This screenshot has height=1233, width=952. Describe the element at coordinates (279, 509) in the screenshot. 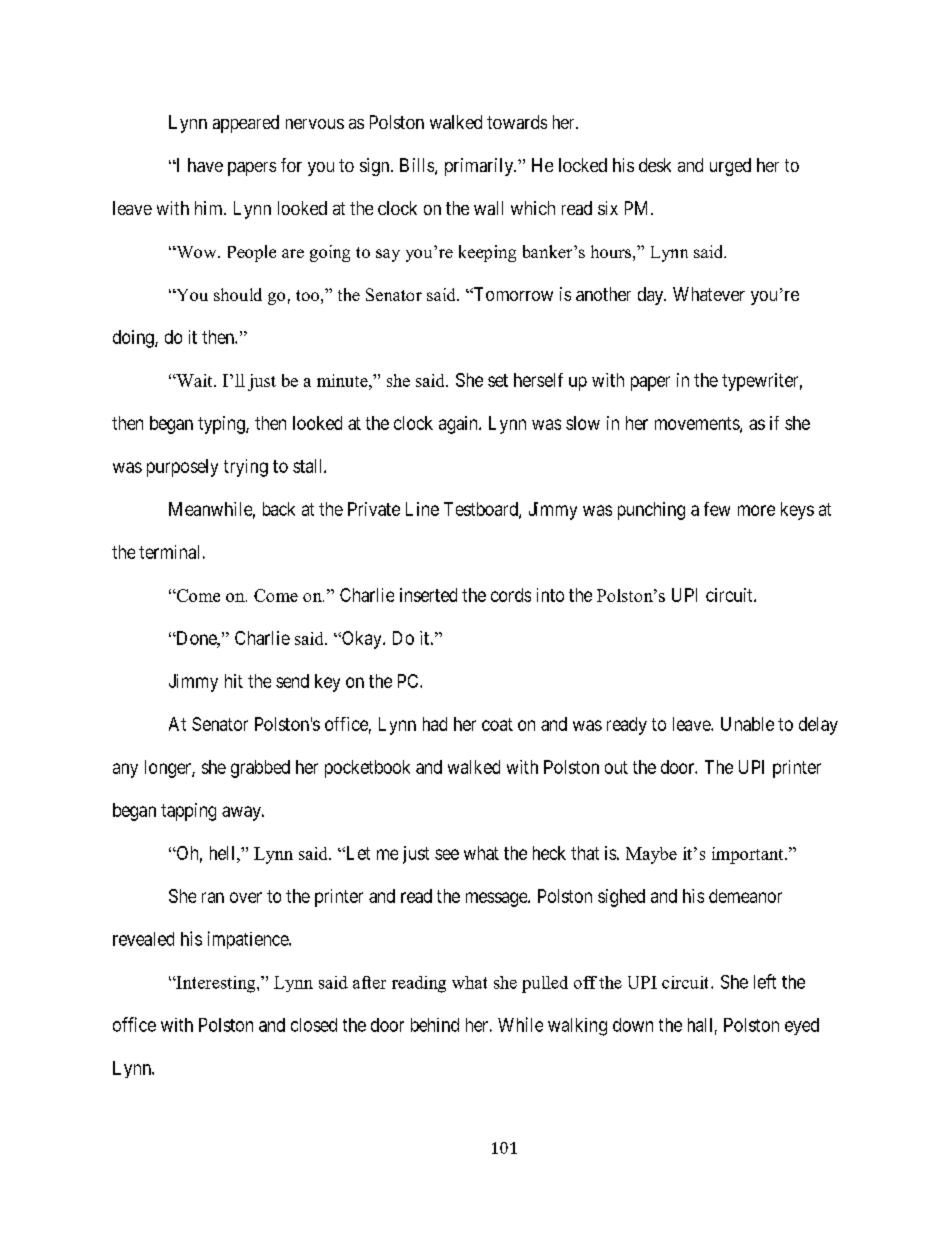

I see `back` at that location.
